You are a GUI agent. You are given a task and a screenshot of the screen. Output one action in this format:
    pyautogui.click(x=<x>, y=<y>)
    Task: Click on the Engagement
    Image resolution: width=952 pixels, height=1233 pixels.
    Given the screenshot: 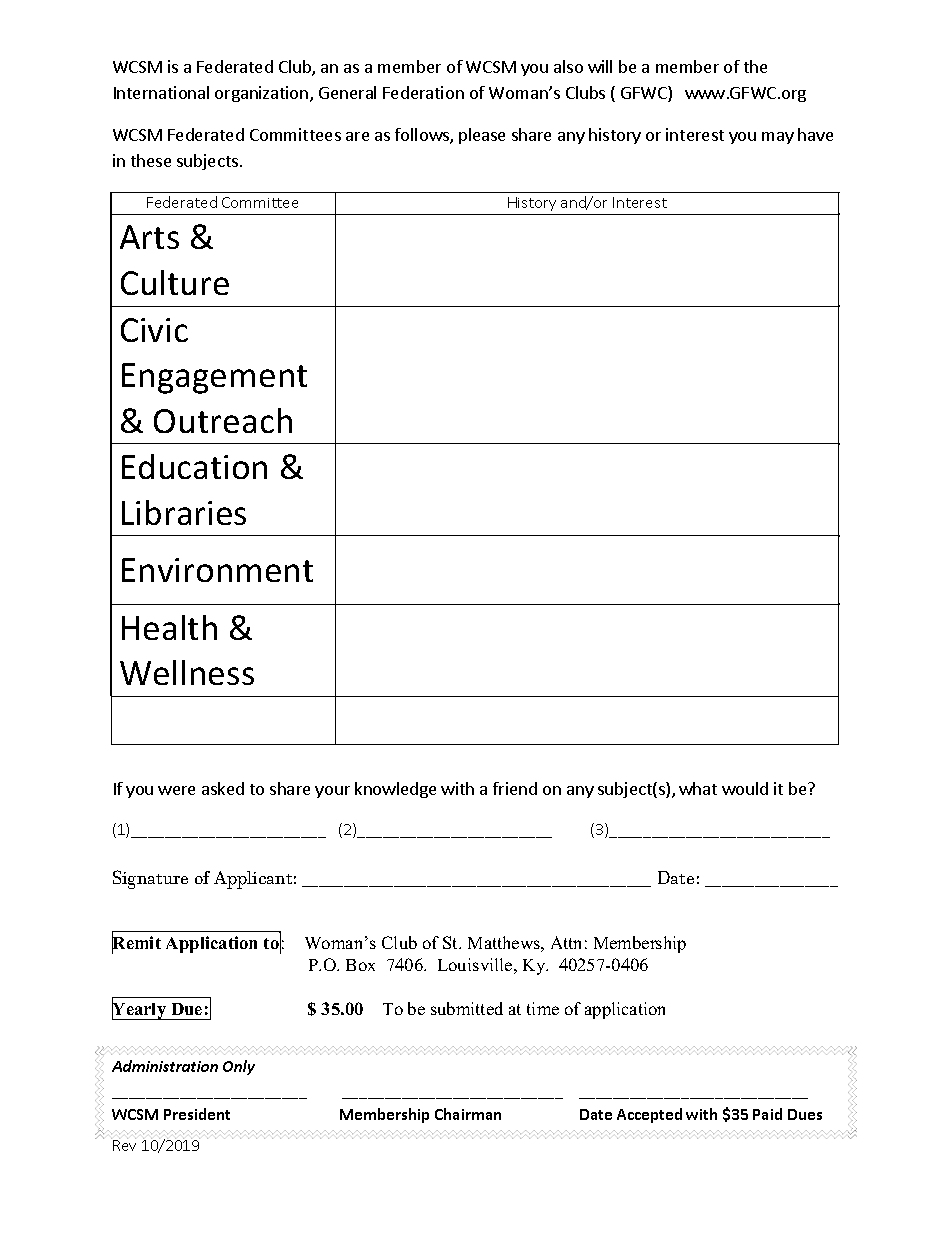 What is the action you would take?
    pyautogui.click(x=214, y=378)
